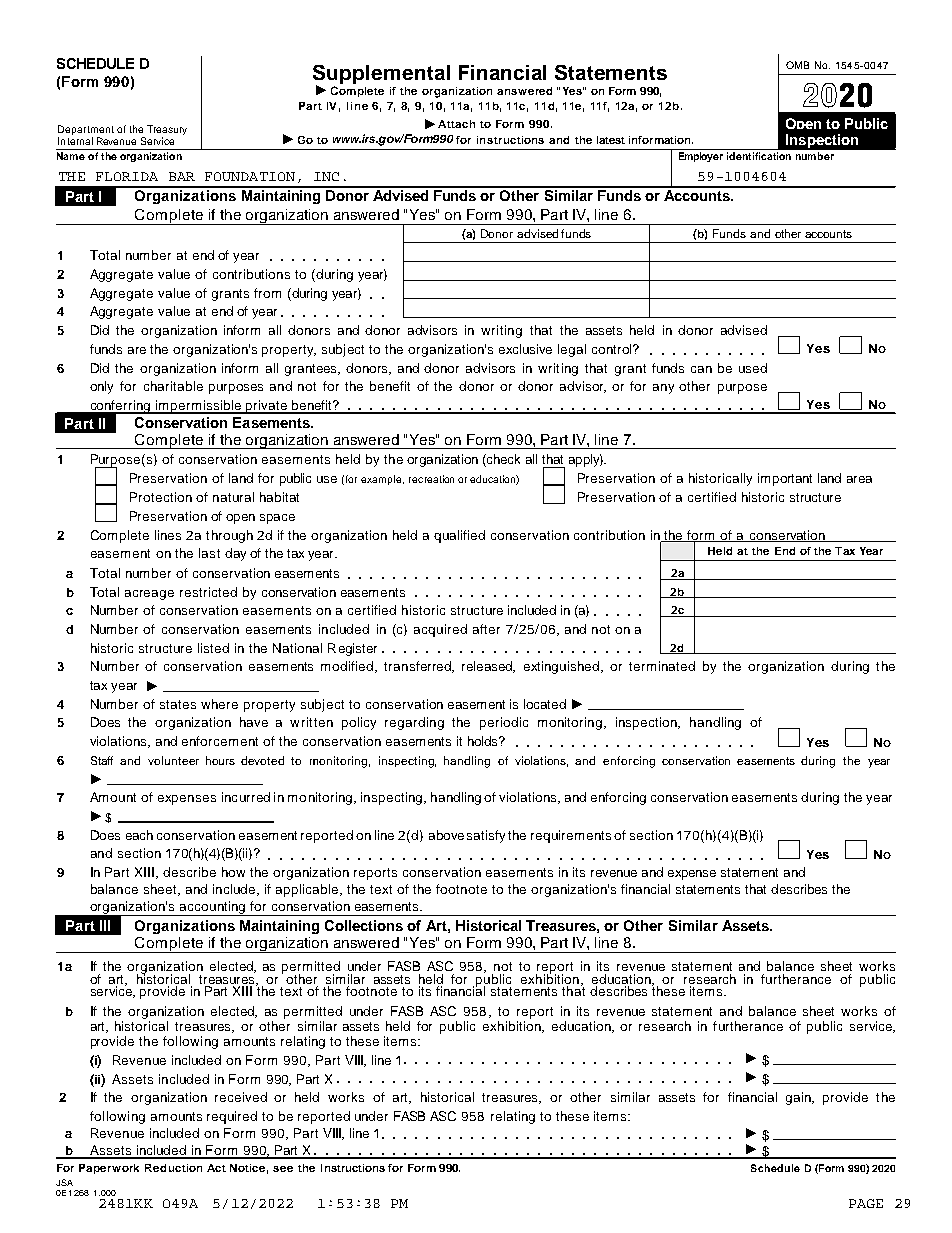 Image resolution: width=952 pixels, height=1233 pixels. What do you see at coordinates (571, 836) in the screenshot?
I see `requirements` at bounding box center [571, 836].
